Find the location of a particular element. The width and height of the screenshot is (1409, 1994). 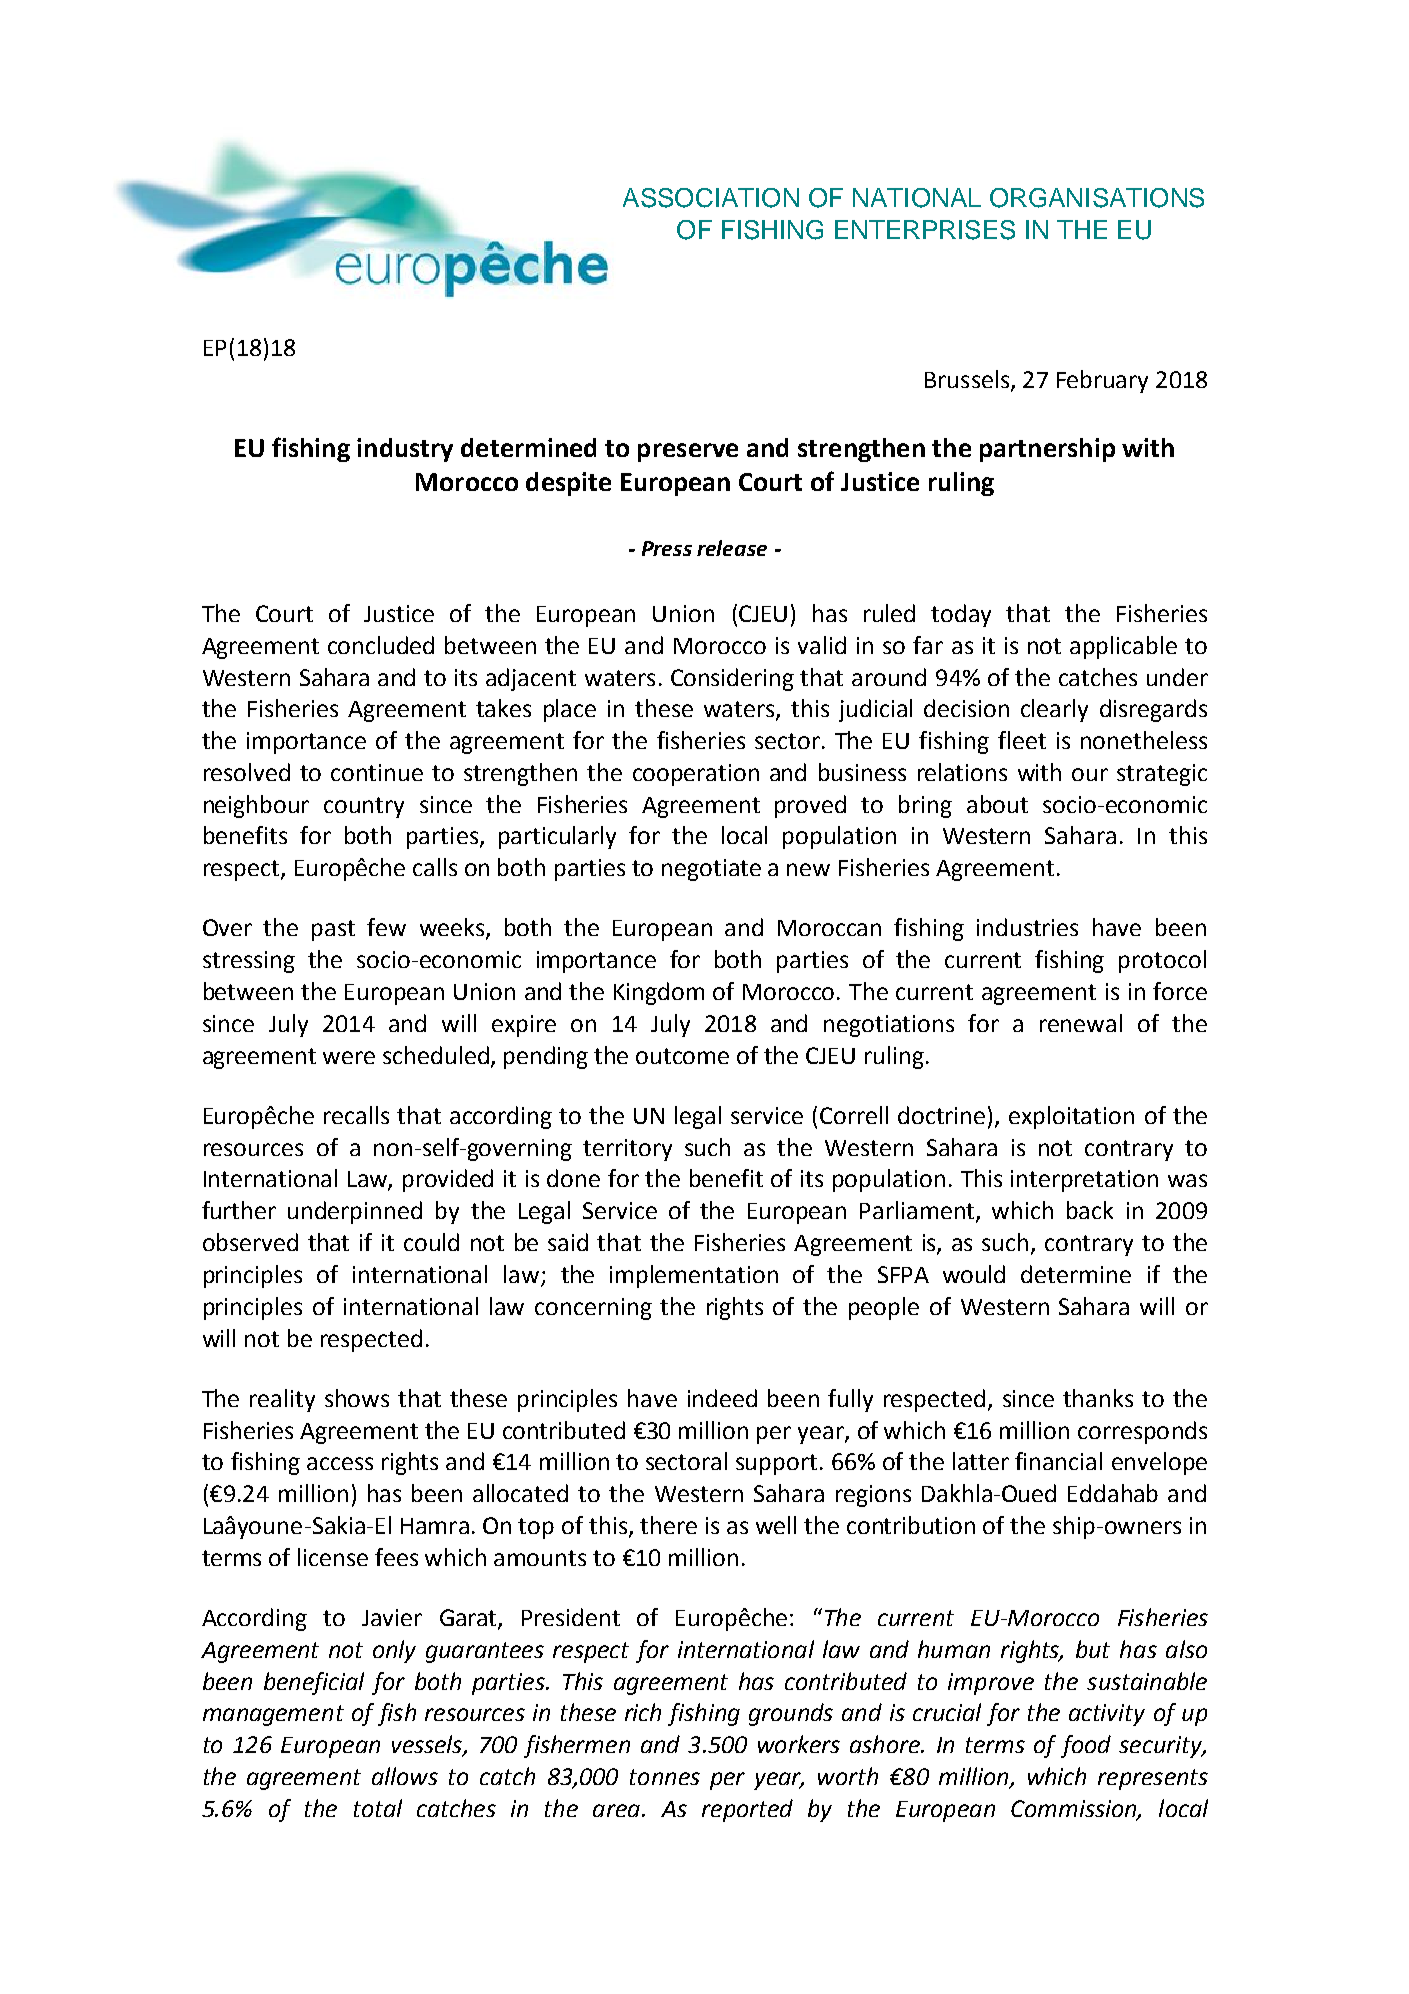

tonnes is located at coordinates (665, 1777).
